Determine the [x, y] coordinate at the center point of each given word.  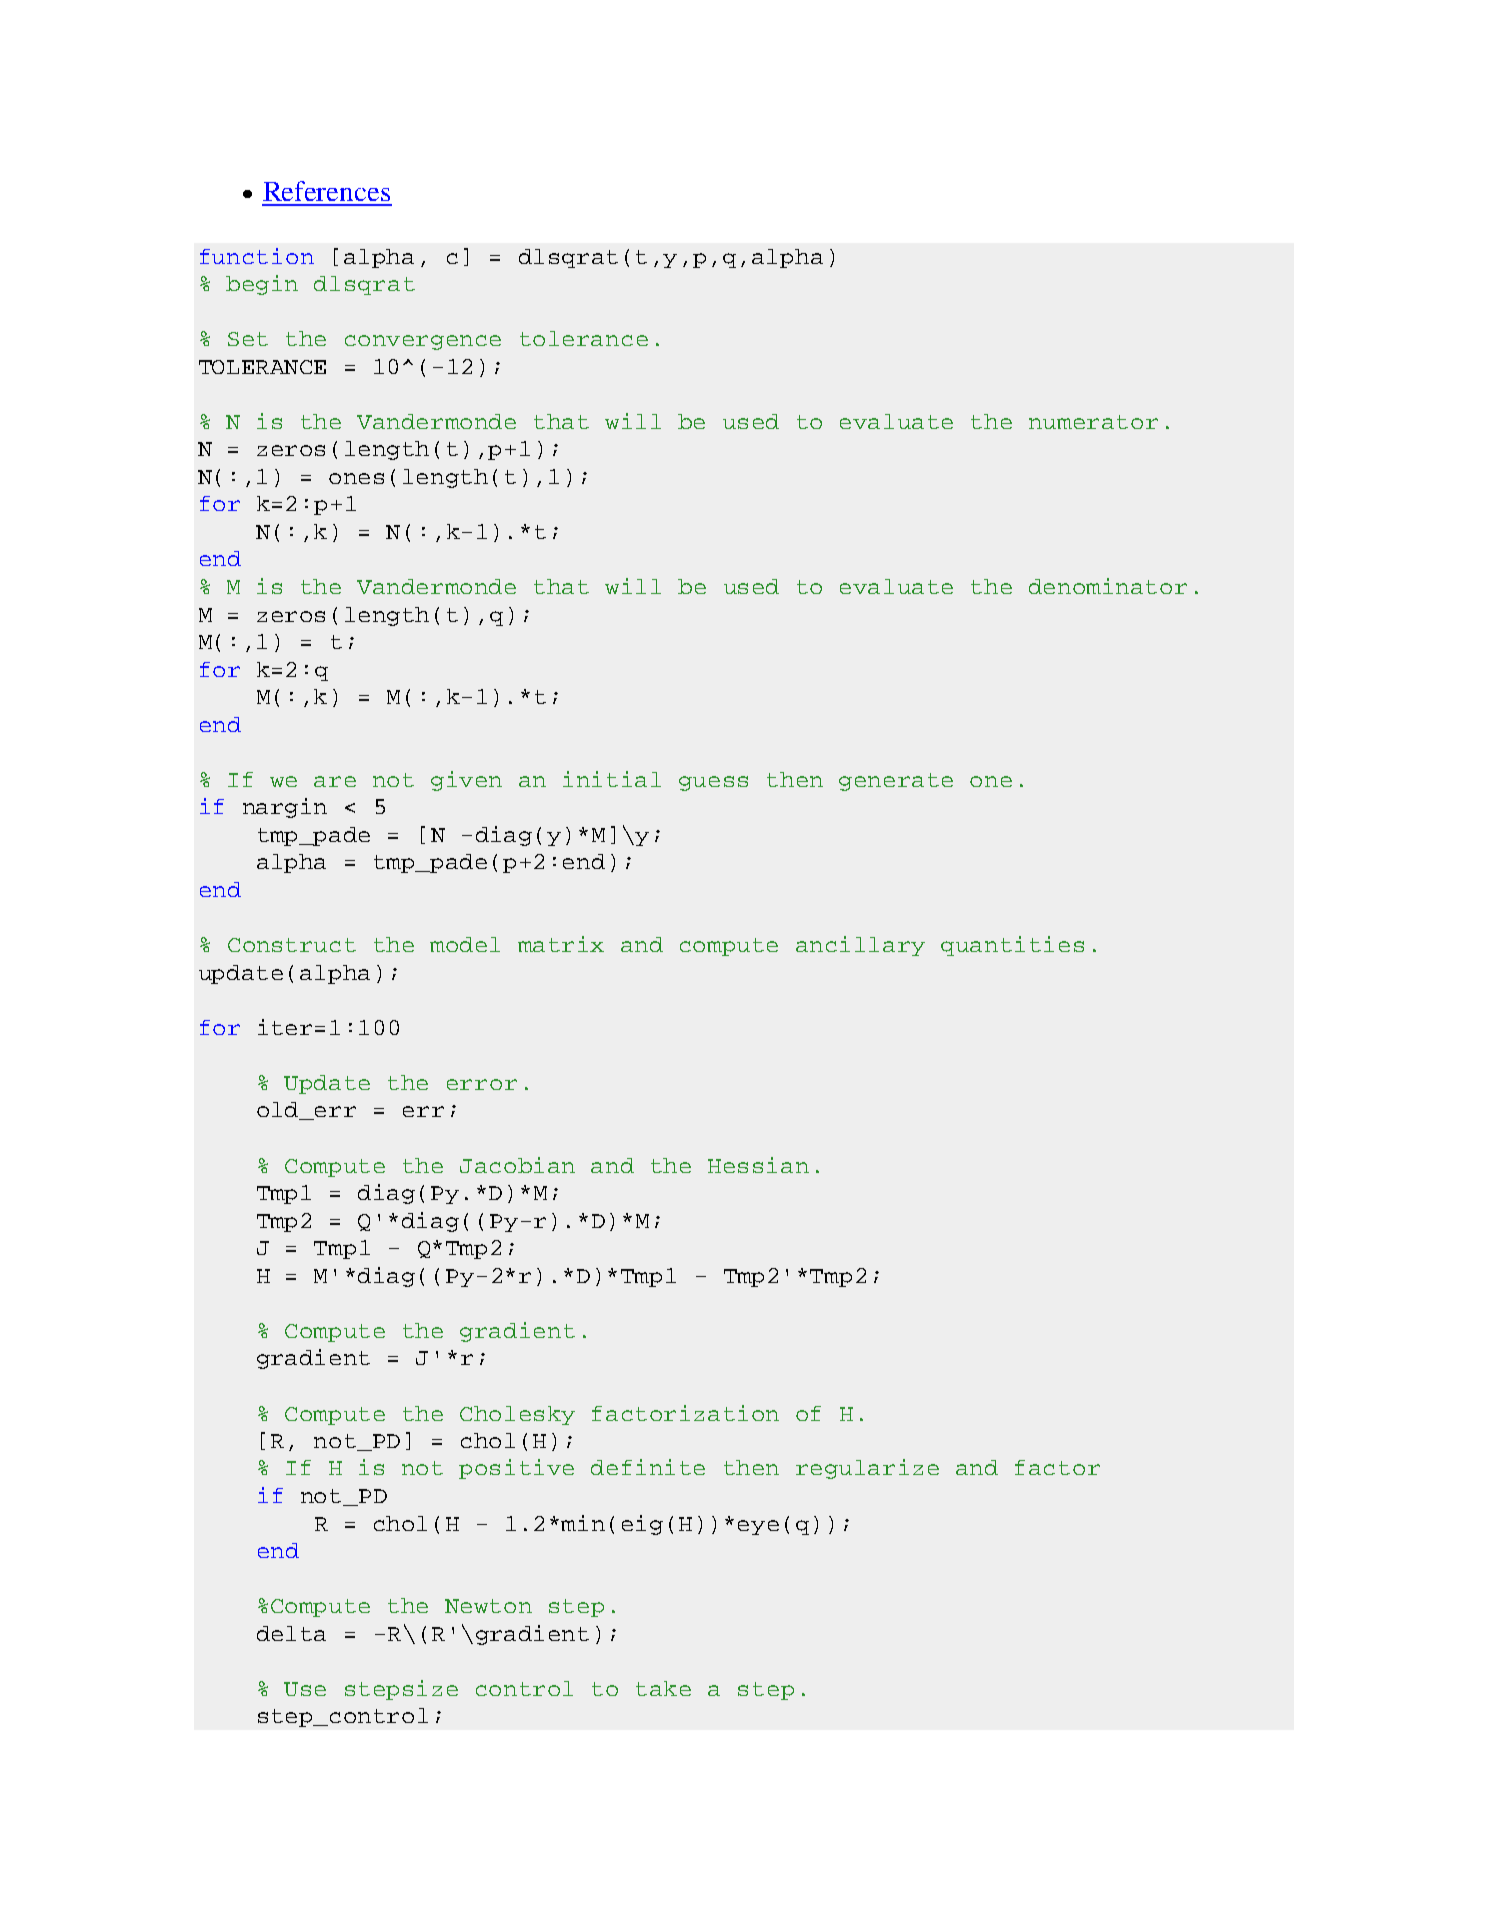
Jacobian [517, 1165]
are [335, 781]
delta [291, 1633]
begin [262, 285]
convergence [423, 342]
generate [896, 782]
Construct [292, 945]
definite [648, 1467]
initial [612, 779]
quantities [1012, 946]
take [663, 1688]
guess [713, 783]
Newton [488, 1606]
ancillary [860, 946]
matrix [561, 944]
